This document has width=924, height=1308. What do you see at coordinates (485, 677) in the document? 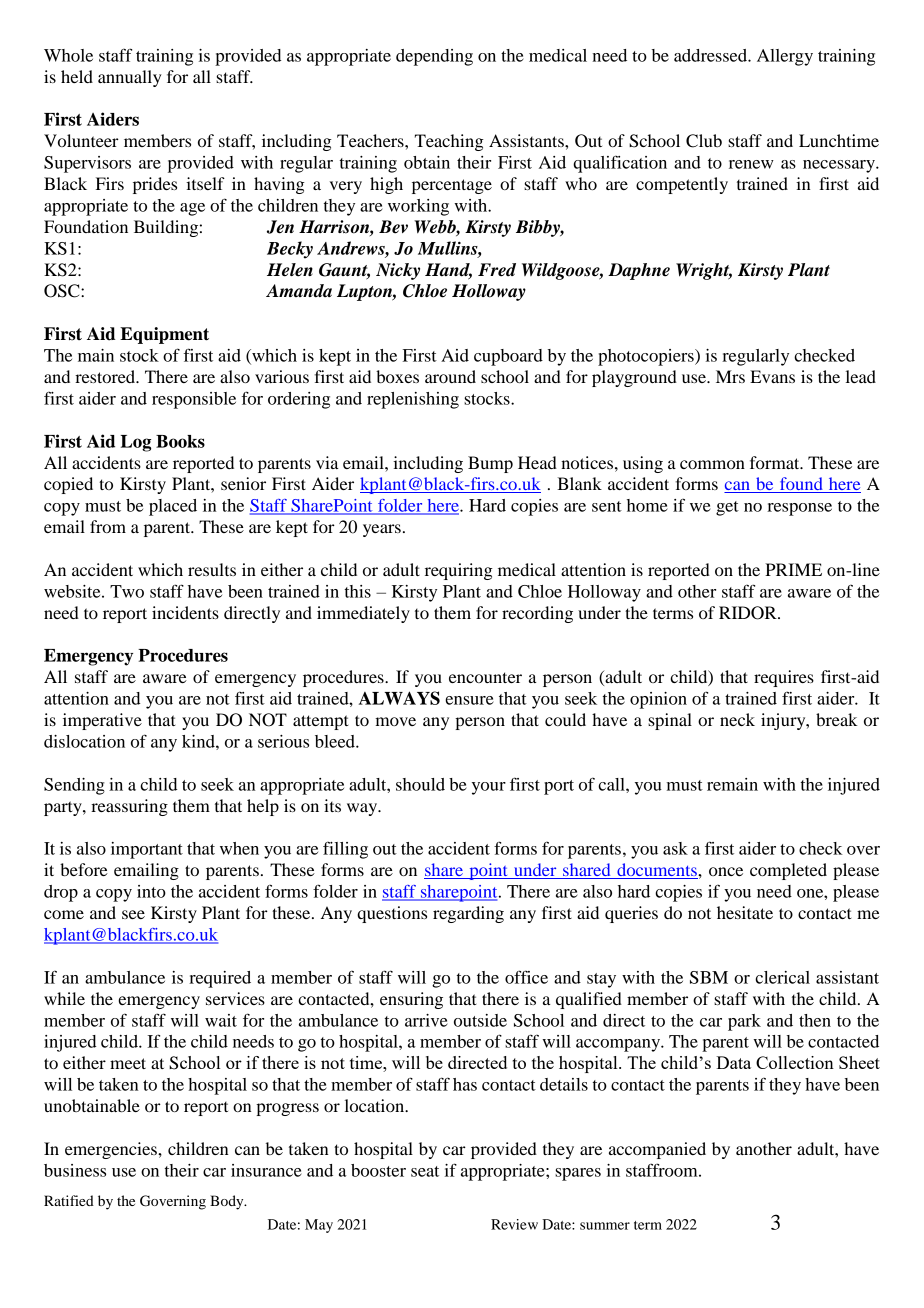
I see `encounter` at bounding box center [485, 677].
